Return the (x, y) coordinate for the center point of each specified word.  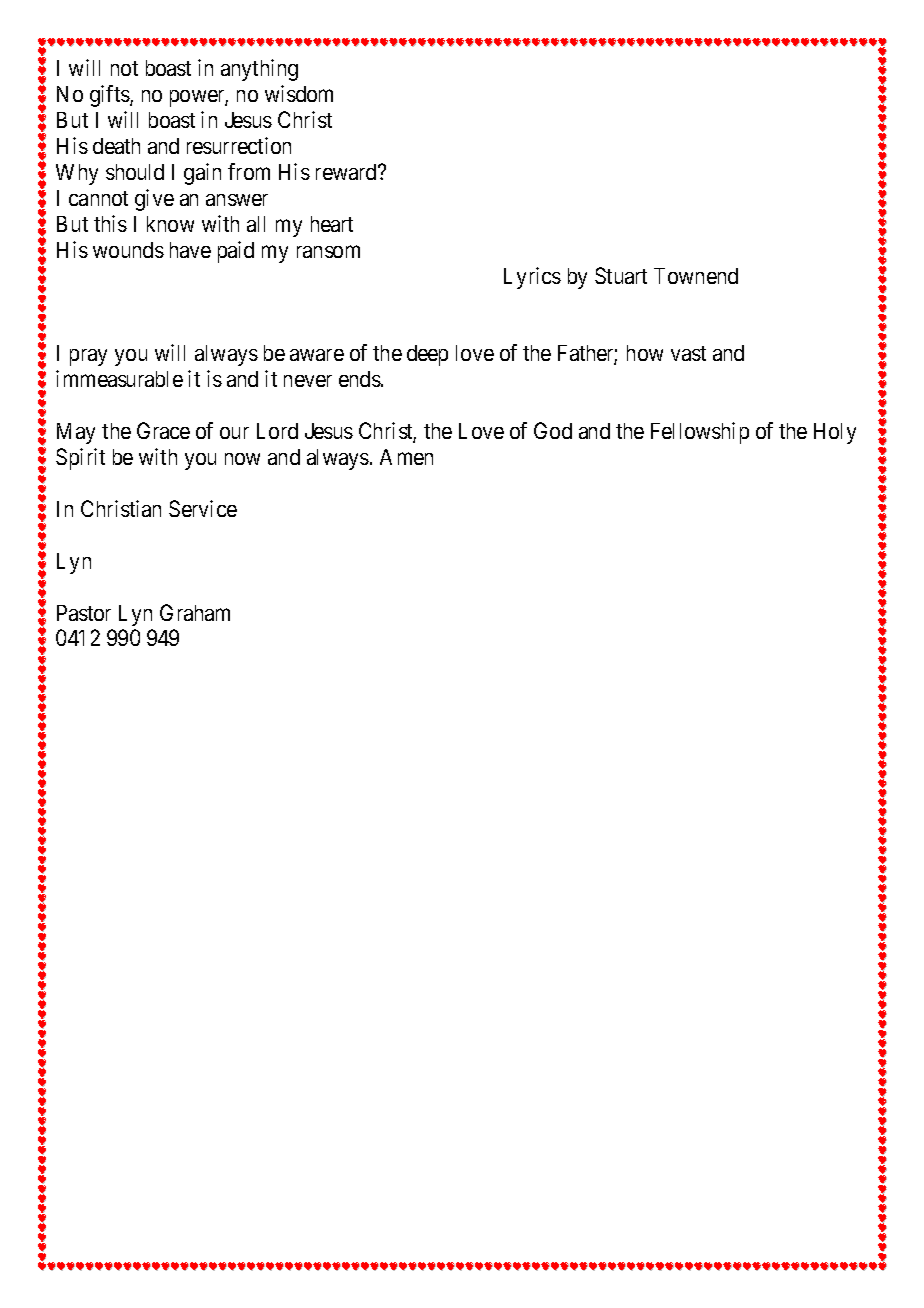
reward (347, 172)
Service (203, 508)
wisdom (299, 93)
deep (427, 355)
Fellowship (700, 433)
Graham (195, 612)
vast (688, 353)
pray (88, 357)
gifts (110, 96)
